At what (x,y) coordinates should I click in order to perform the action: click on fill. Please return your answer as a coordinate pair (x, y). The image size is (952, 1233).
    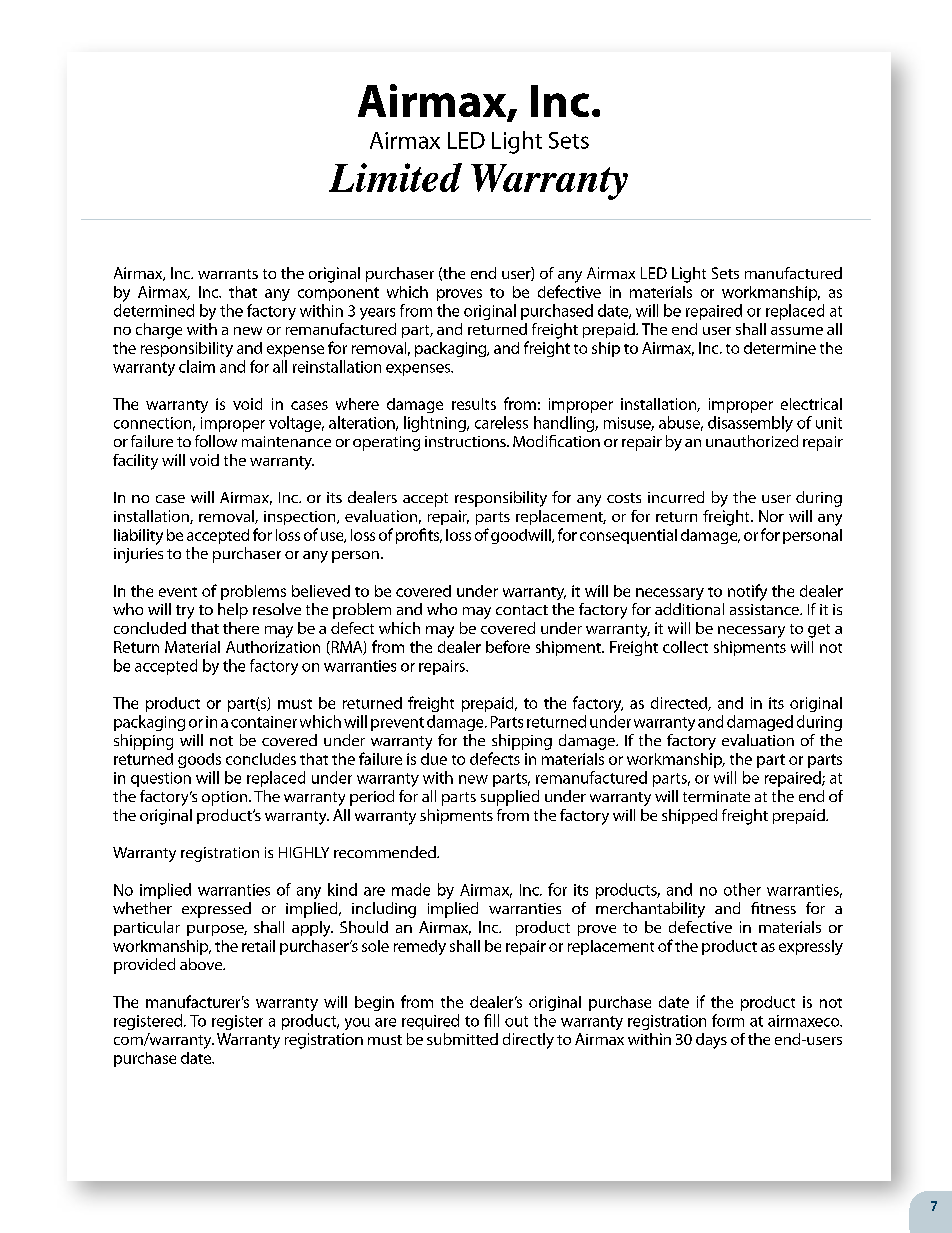
    Looking at the image, I should click on (491, 1020).
